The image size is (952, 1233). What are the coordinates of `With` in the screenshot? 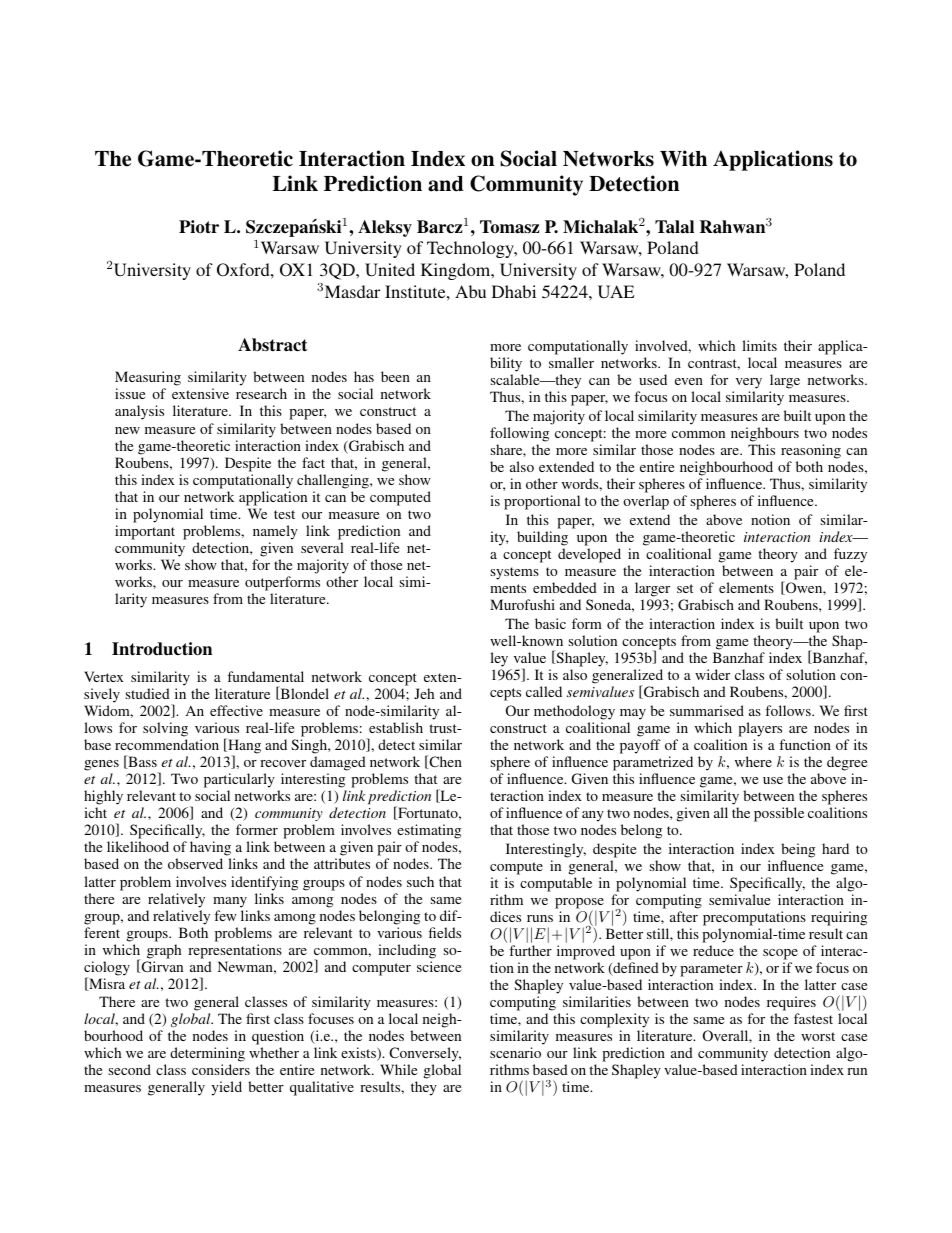 It's located at (683, 158).
